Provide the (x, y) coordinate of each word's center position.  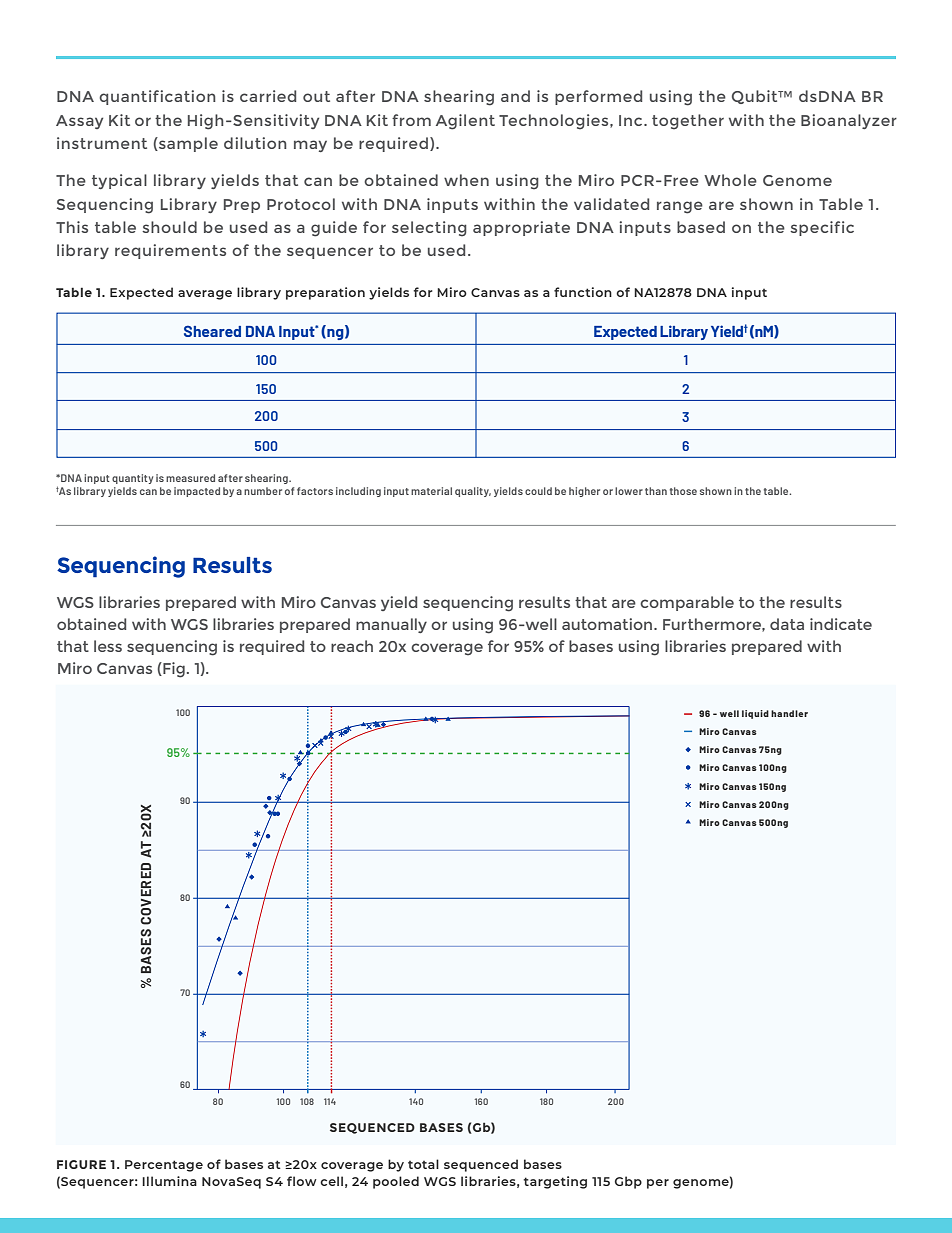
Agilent (465, 122)
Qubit (756, 97)
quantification (157, 97)
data (787, 624)
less (108, 646)
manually (391, 625)
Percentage (164, 1166)
